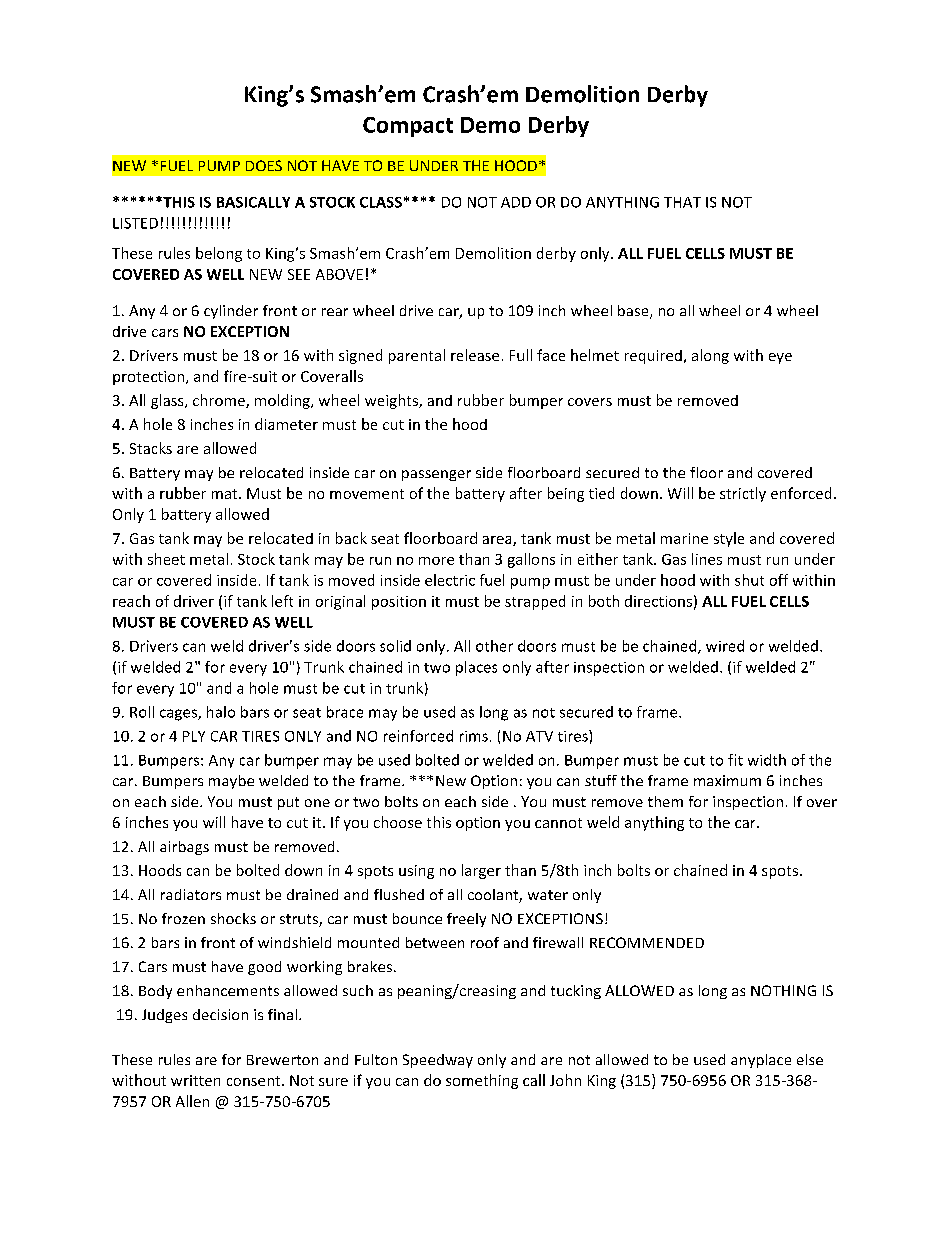  I want to click on eye, so click(780, 358).
